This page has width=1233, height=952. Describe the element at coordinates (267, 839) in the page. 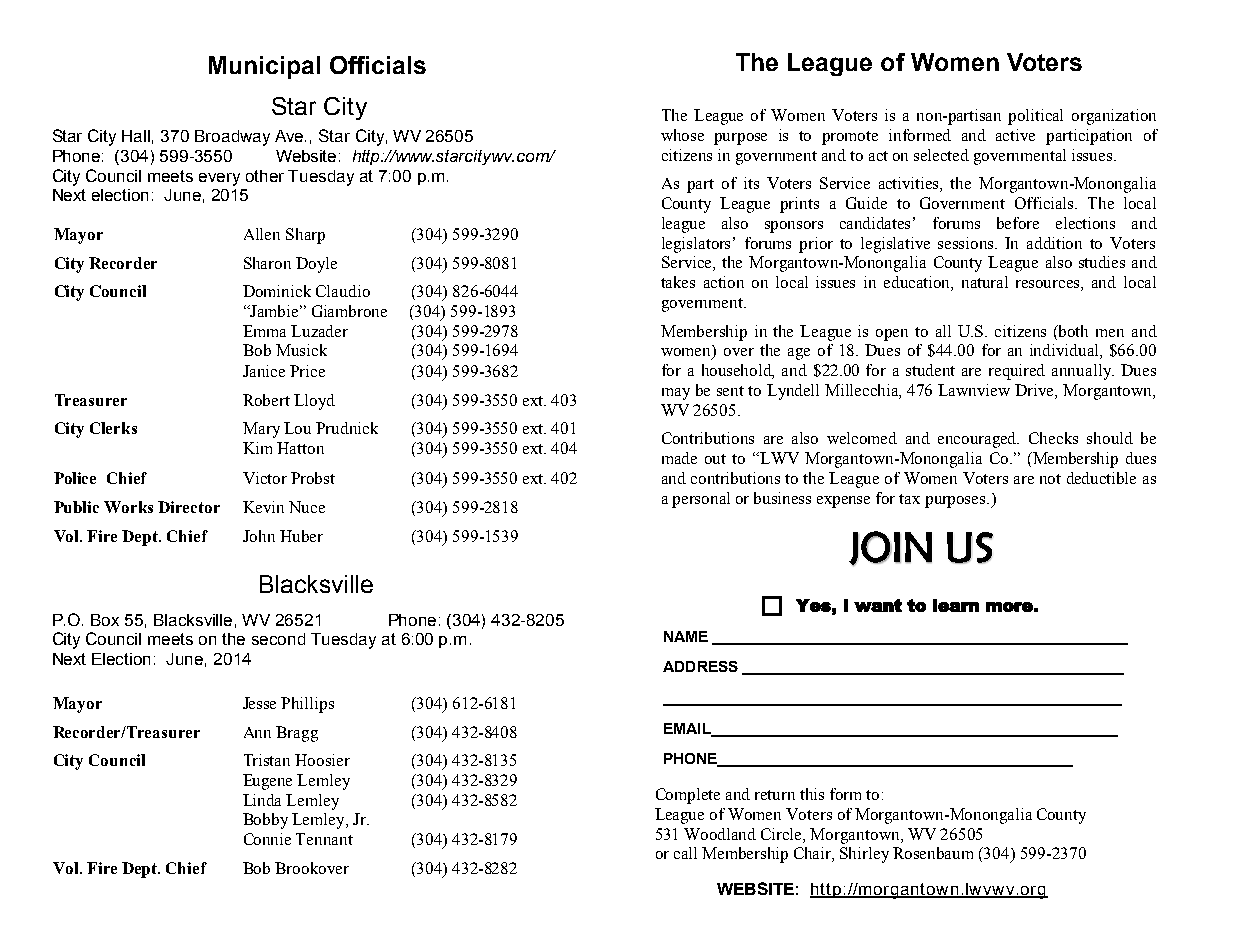

I see `Connie` at that location.
